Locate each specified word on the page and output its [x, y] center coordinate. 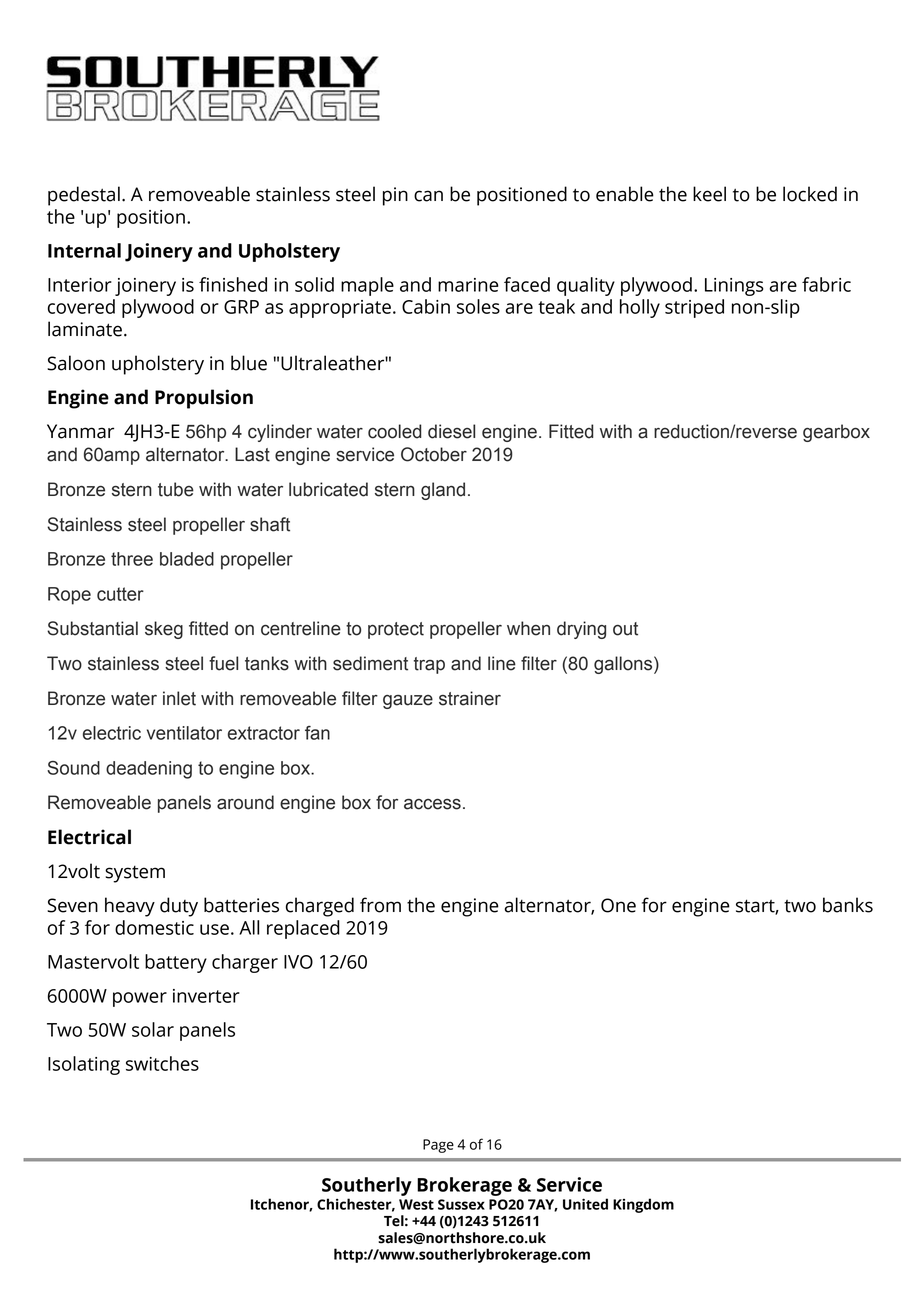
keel [709, 194]
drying [581, 630]
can [428, 196]
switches [162, 1063]
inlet [179, 698]
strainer [470, 698]
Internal [84, 250]
